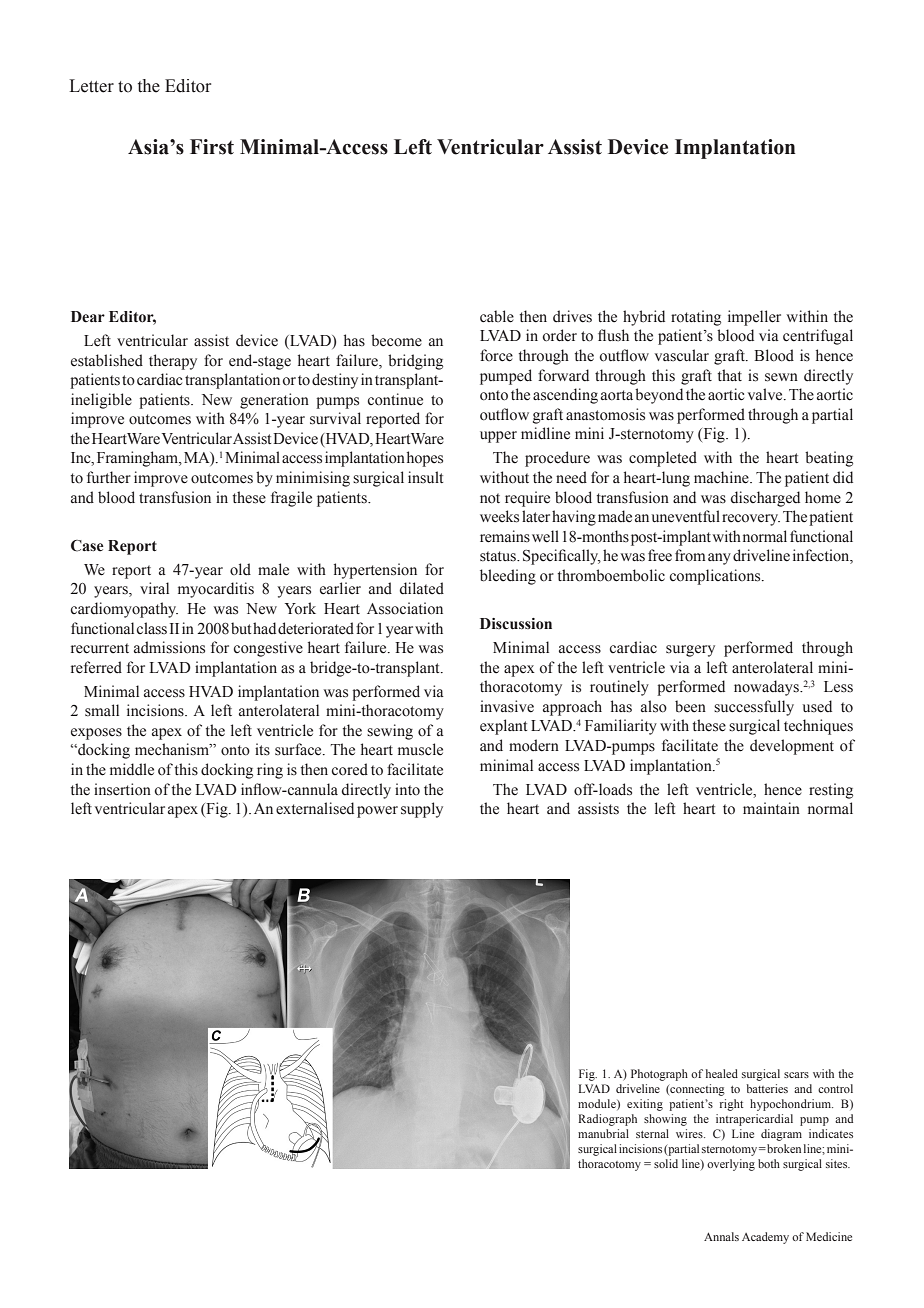 Image resolution: width=924 pixels, height=1308 pixels. Describe the element at coordinates (497, 316) in the screenshot. I see `cable` at that location.
